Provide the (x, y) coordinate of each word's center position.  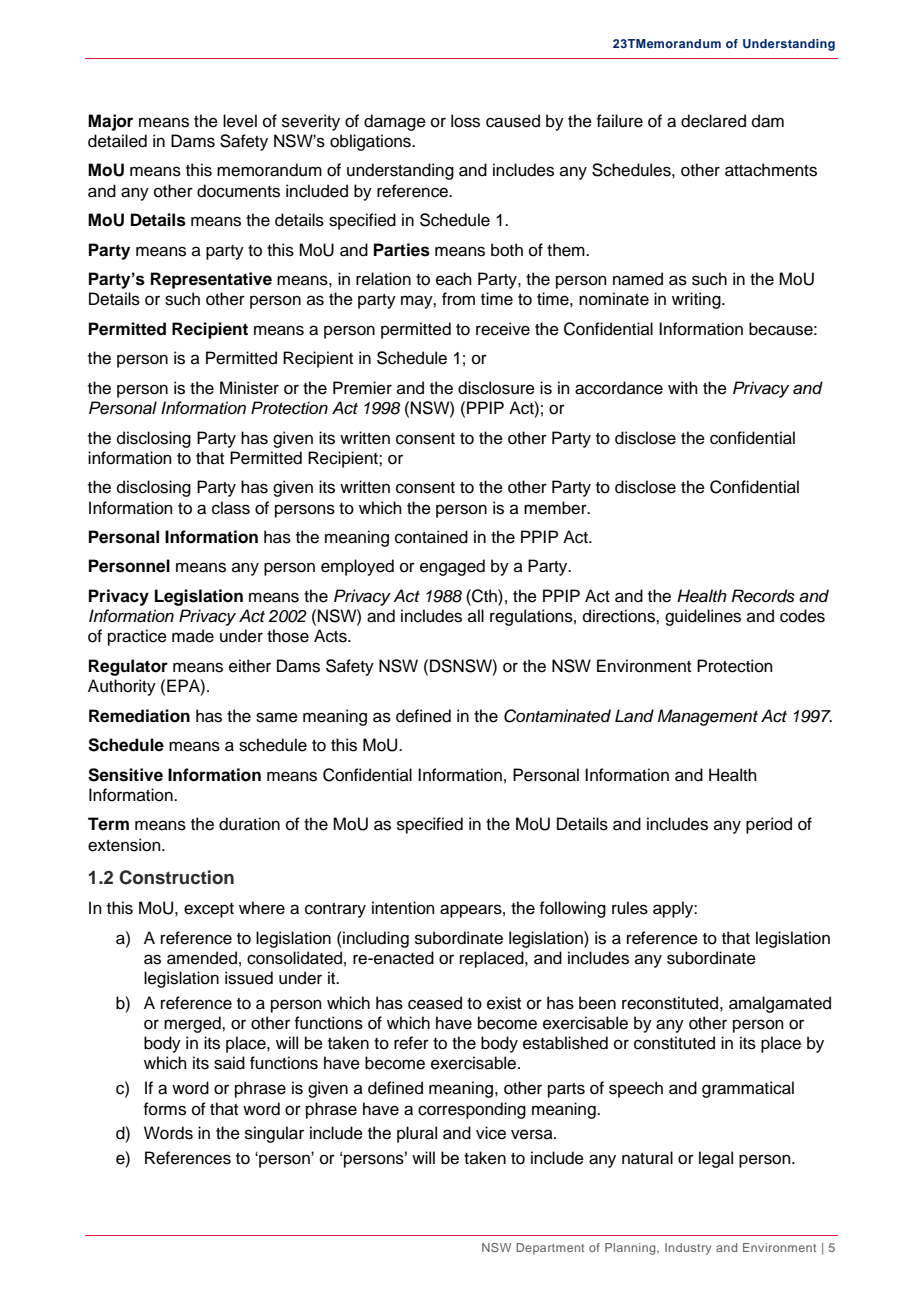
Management (708, 717)
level (240, 121)
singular (274, 1134)
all (476, 615)
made (193, 636)
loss (465, 121)
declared (713, 121)
